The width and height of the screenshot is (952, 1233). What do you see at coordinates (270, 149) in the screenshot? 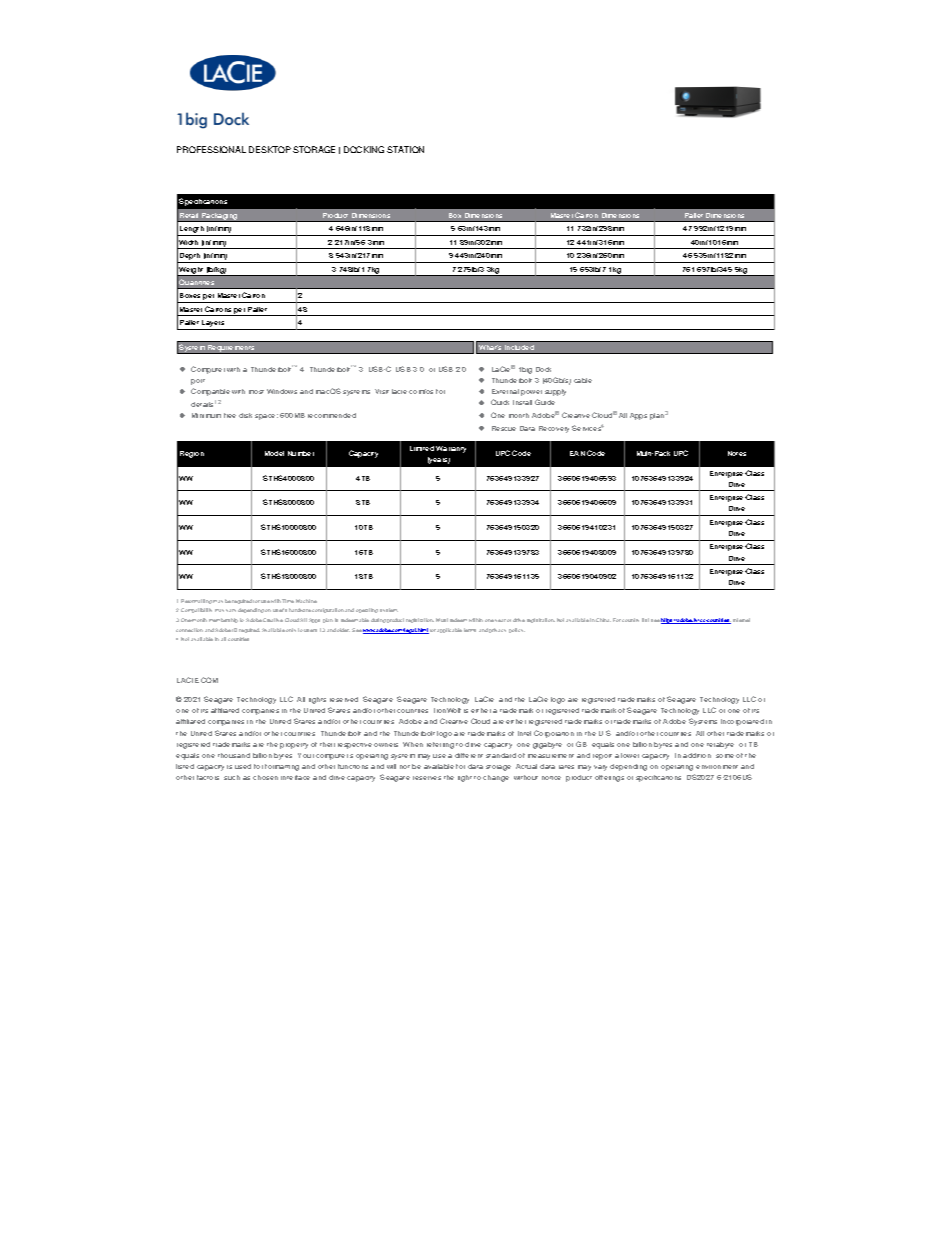
I see `DESKTOP` at bounding box center [270, 149].
